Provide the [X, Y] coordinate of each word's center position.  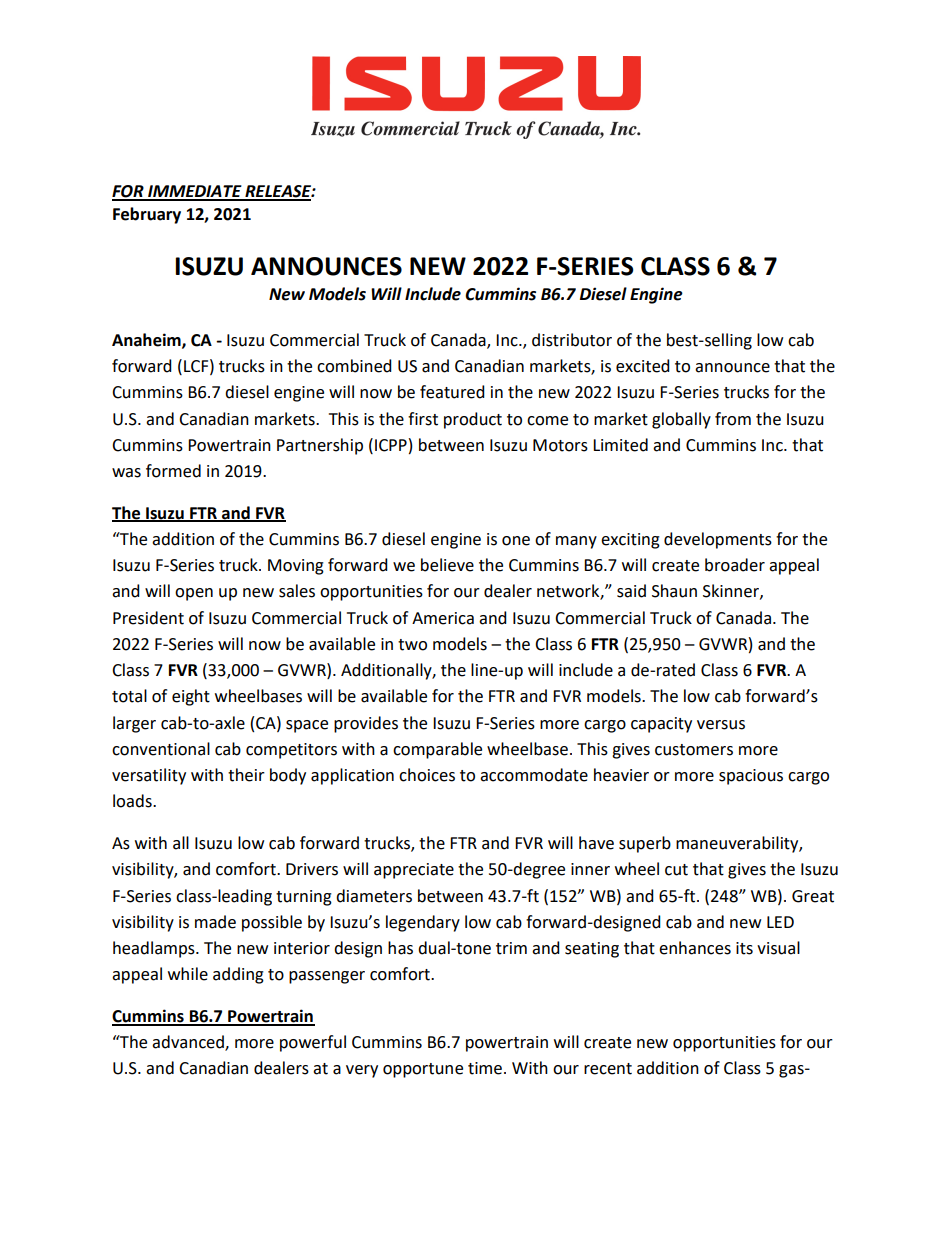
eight [191, 697]
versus [721, 725]
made [215, 922]
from [733, 419]
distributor [572, 340]
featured [452, 392]
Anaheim [147, 340]
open [194, 594]
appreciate [414, 871]
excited [643, 366]
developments [718, 540]
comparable [437, 750]
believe [447, 565]
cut [676, 870]
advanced [189, 1043]
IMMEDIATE [195, 192]
